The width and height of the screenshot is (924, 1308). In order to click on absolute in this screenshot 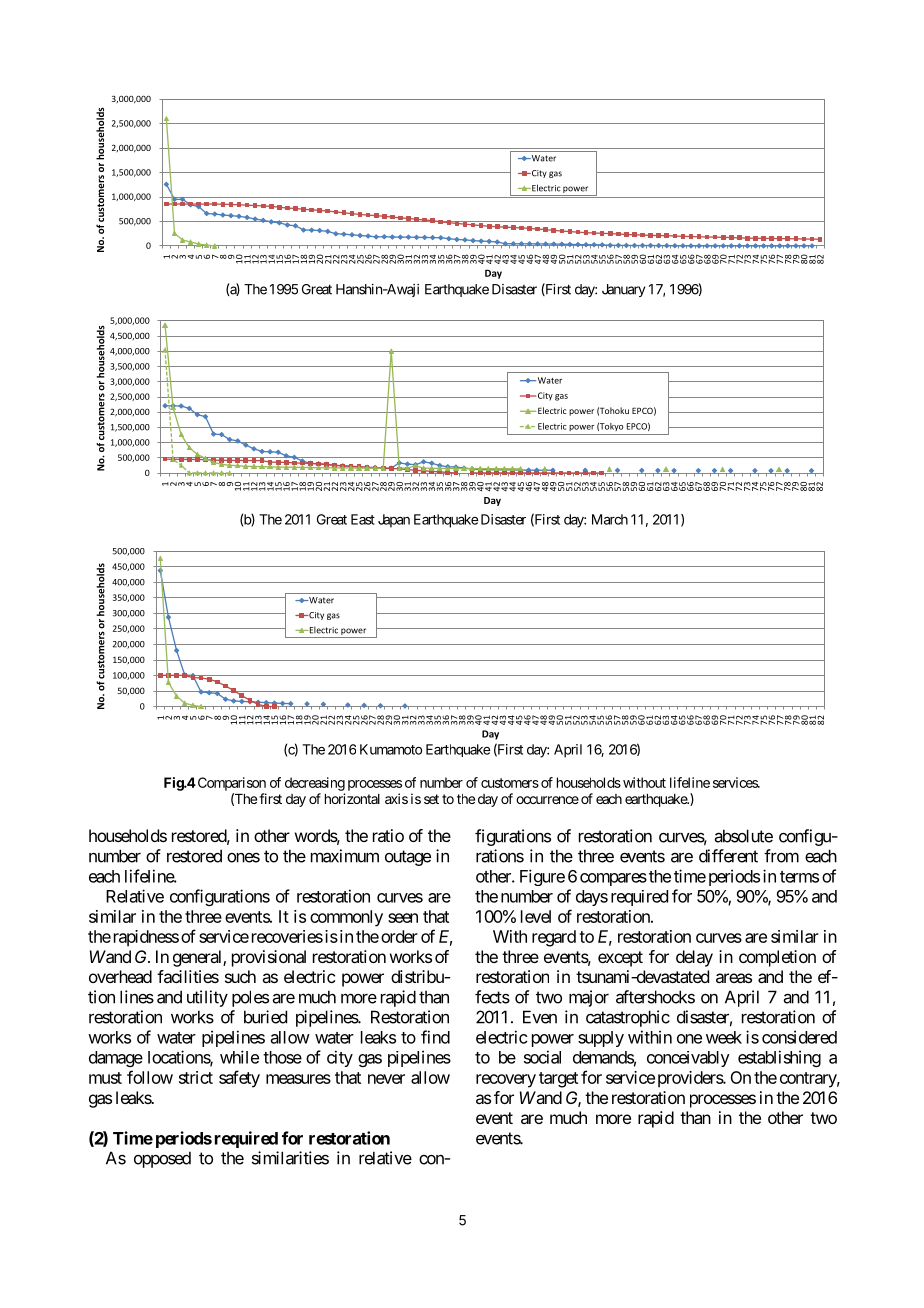, I will do `click(744, 836)`.
